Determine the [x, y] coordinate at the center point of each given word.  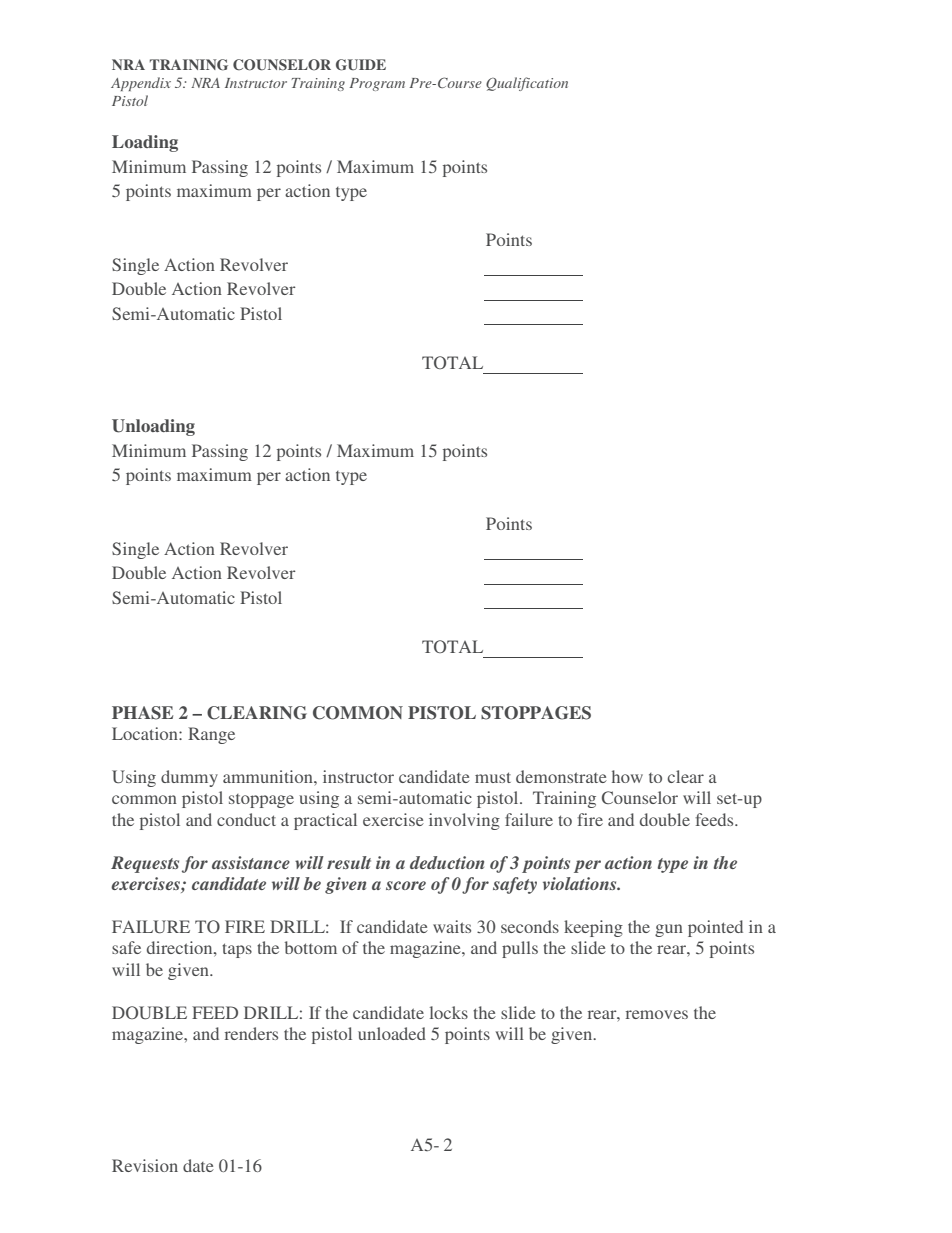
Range [211, 735]
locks [449, 1012]
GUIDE [361, 65]
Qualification [527, 84]
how [627, 776]
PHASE [142, 713]
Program [377, 84]
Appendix [141, 84]
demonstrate [561, 776]
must [493, 777]
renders [251, 1033]
